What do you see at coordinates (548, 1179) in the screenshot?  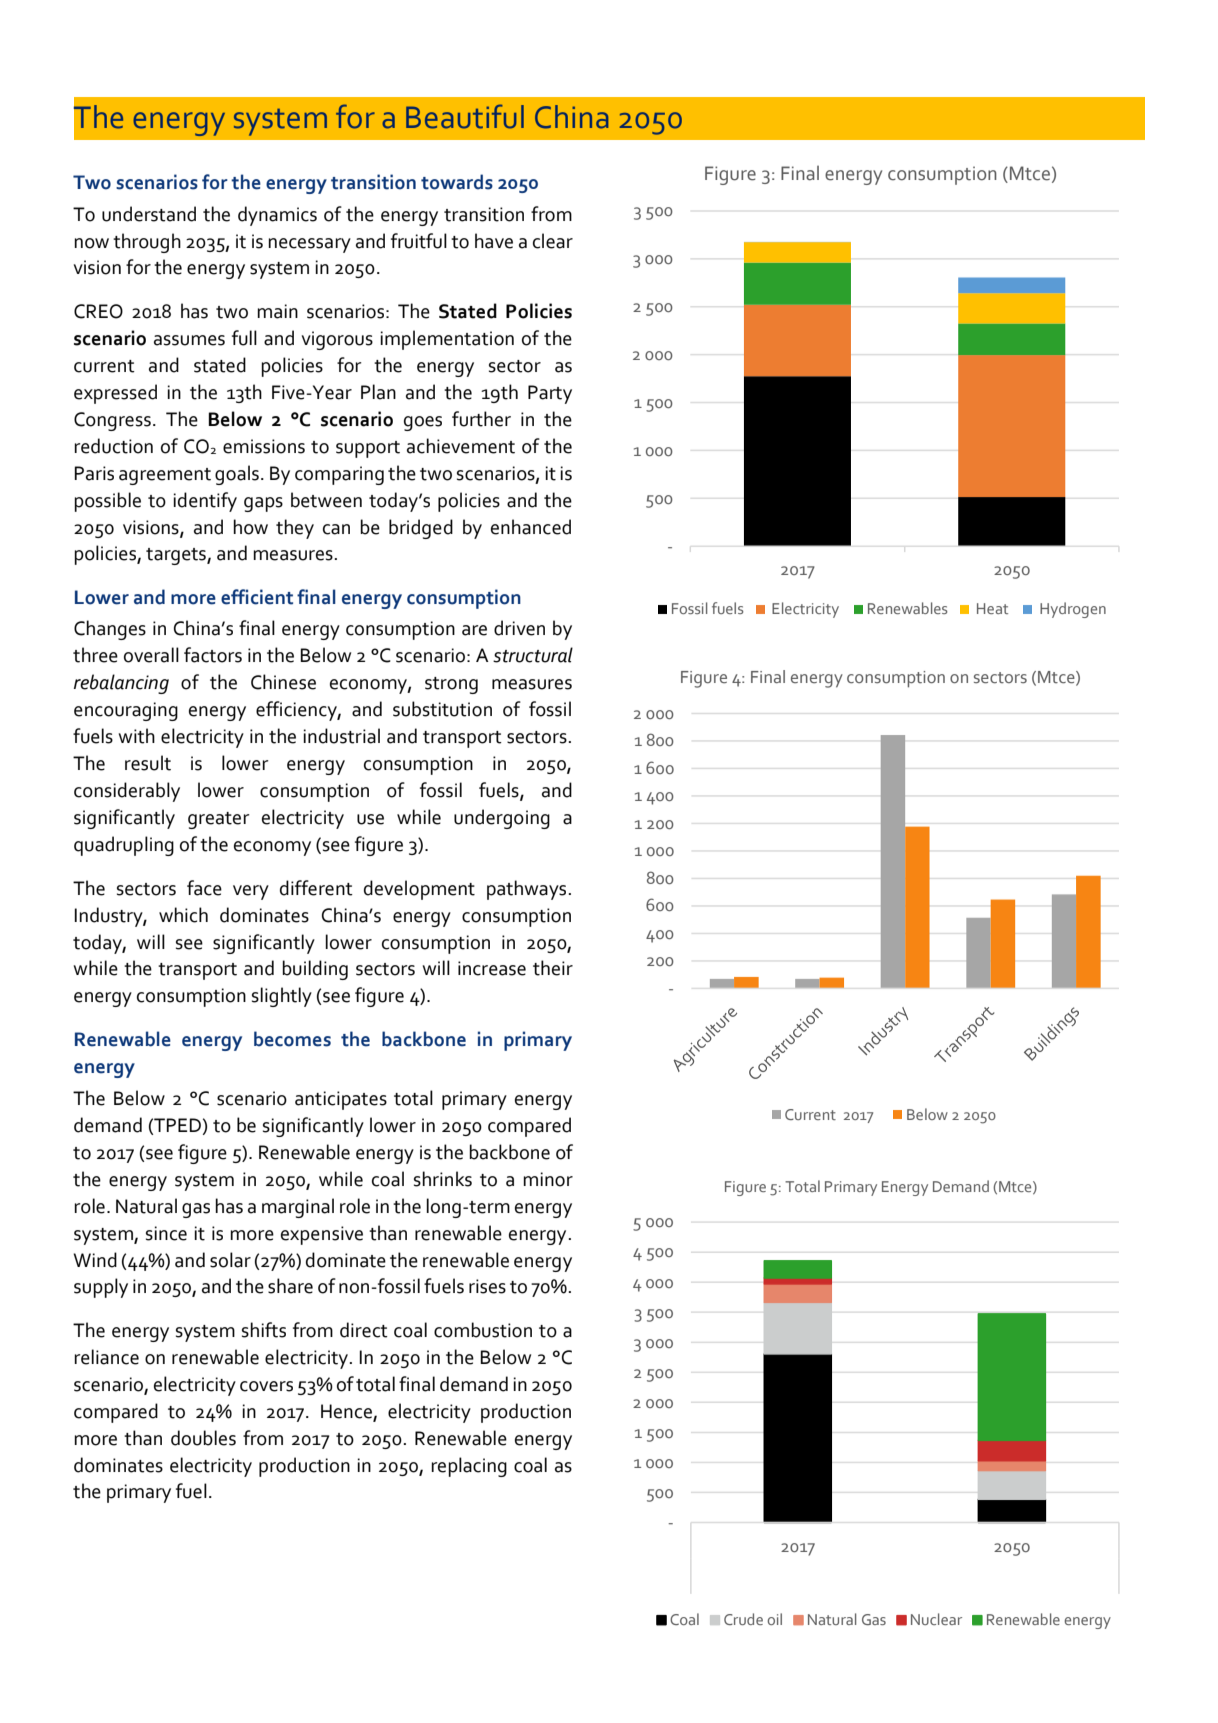 I see `minor` at bounding box center [548, 1179].
